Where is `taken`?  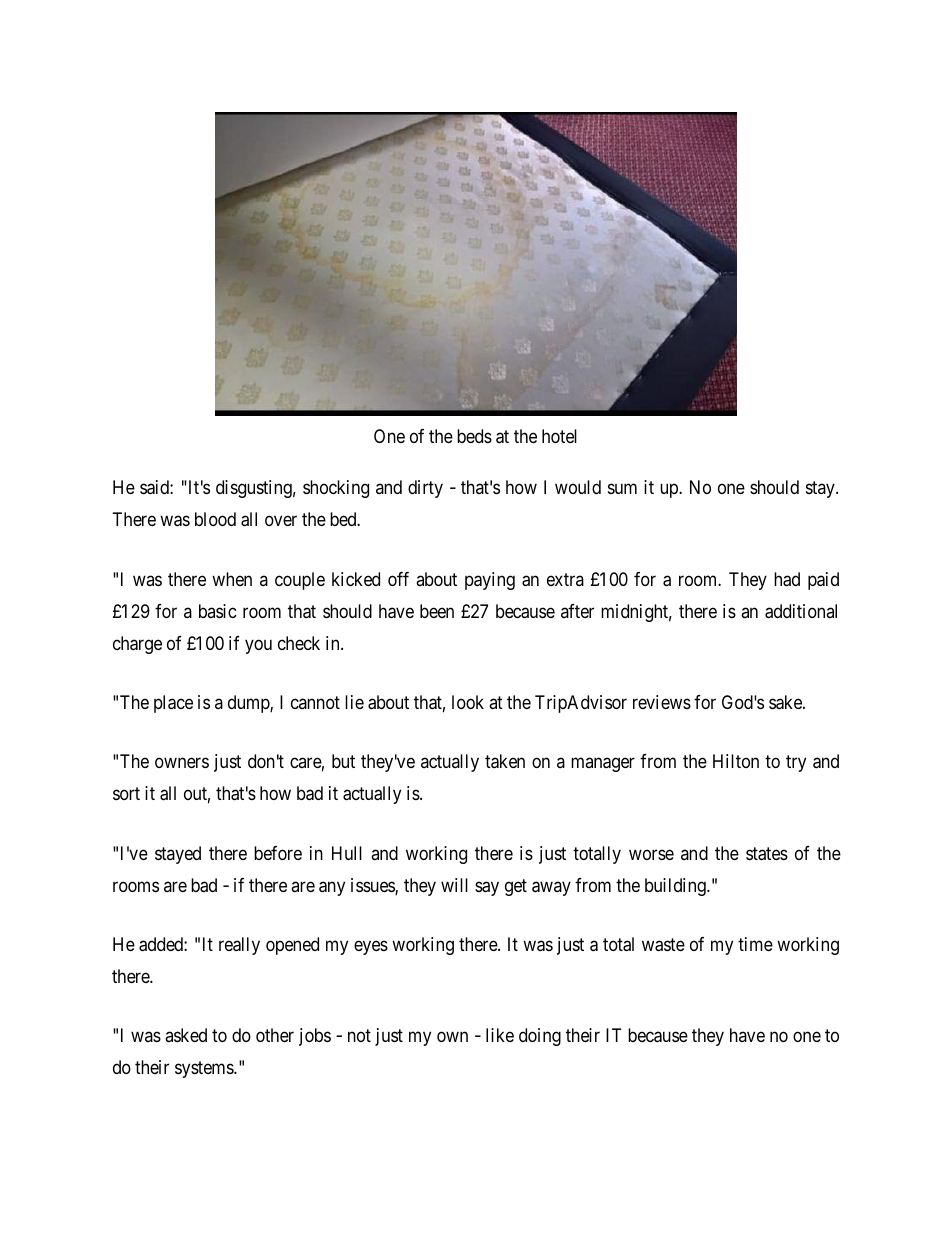 taken is located at coordinates (505, 761).
